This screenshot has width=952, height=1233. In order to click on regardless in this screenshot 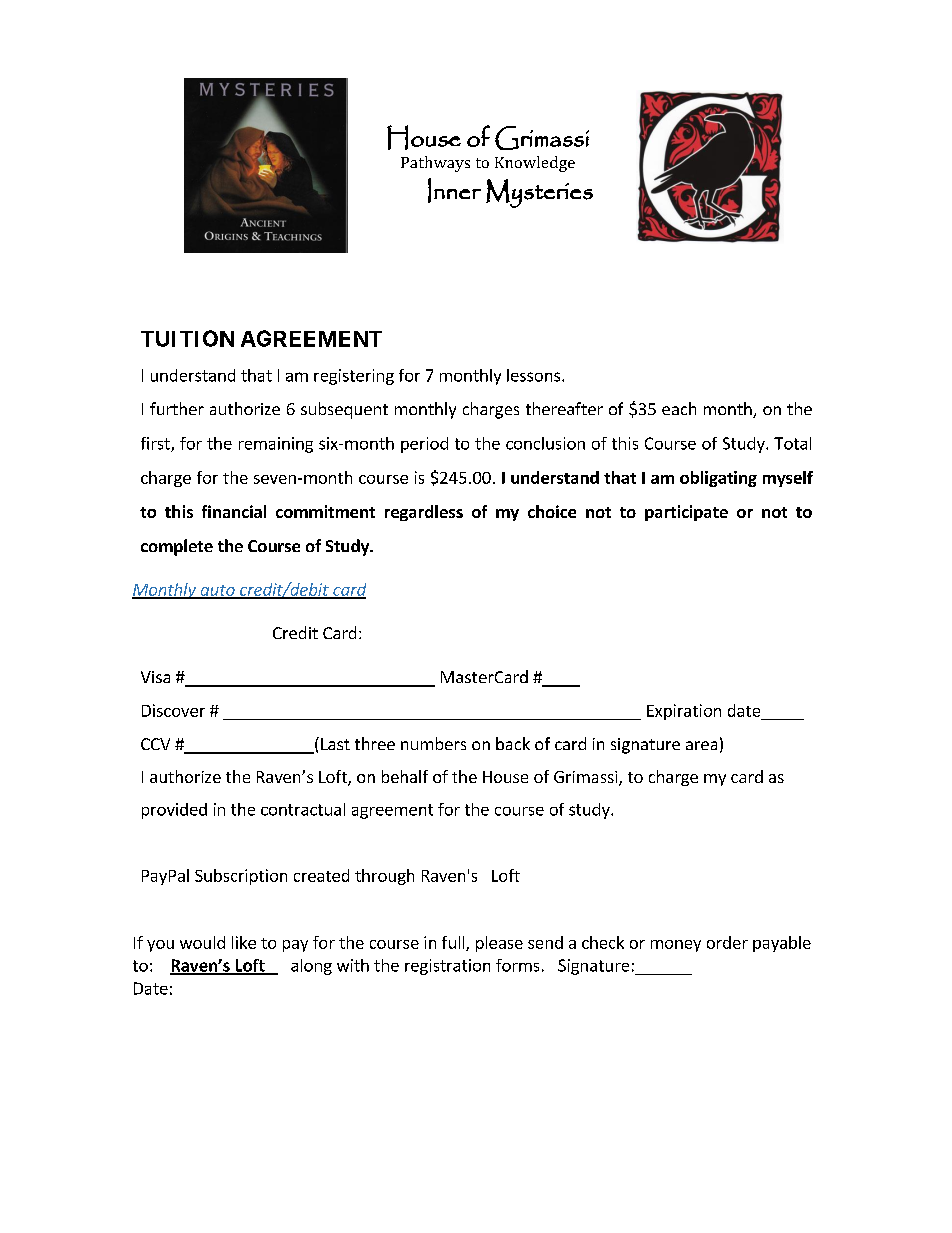, I will do `click(424, 513)`.
